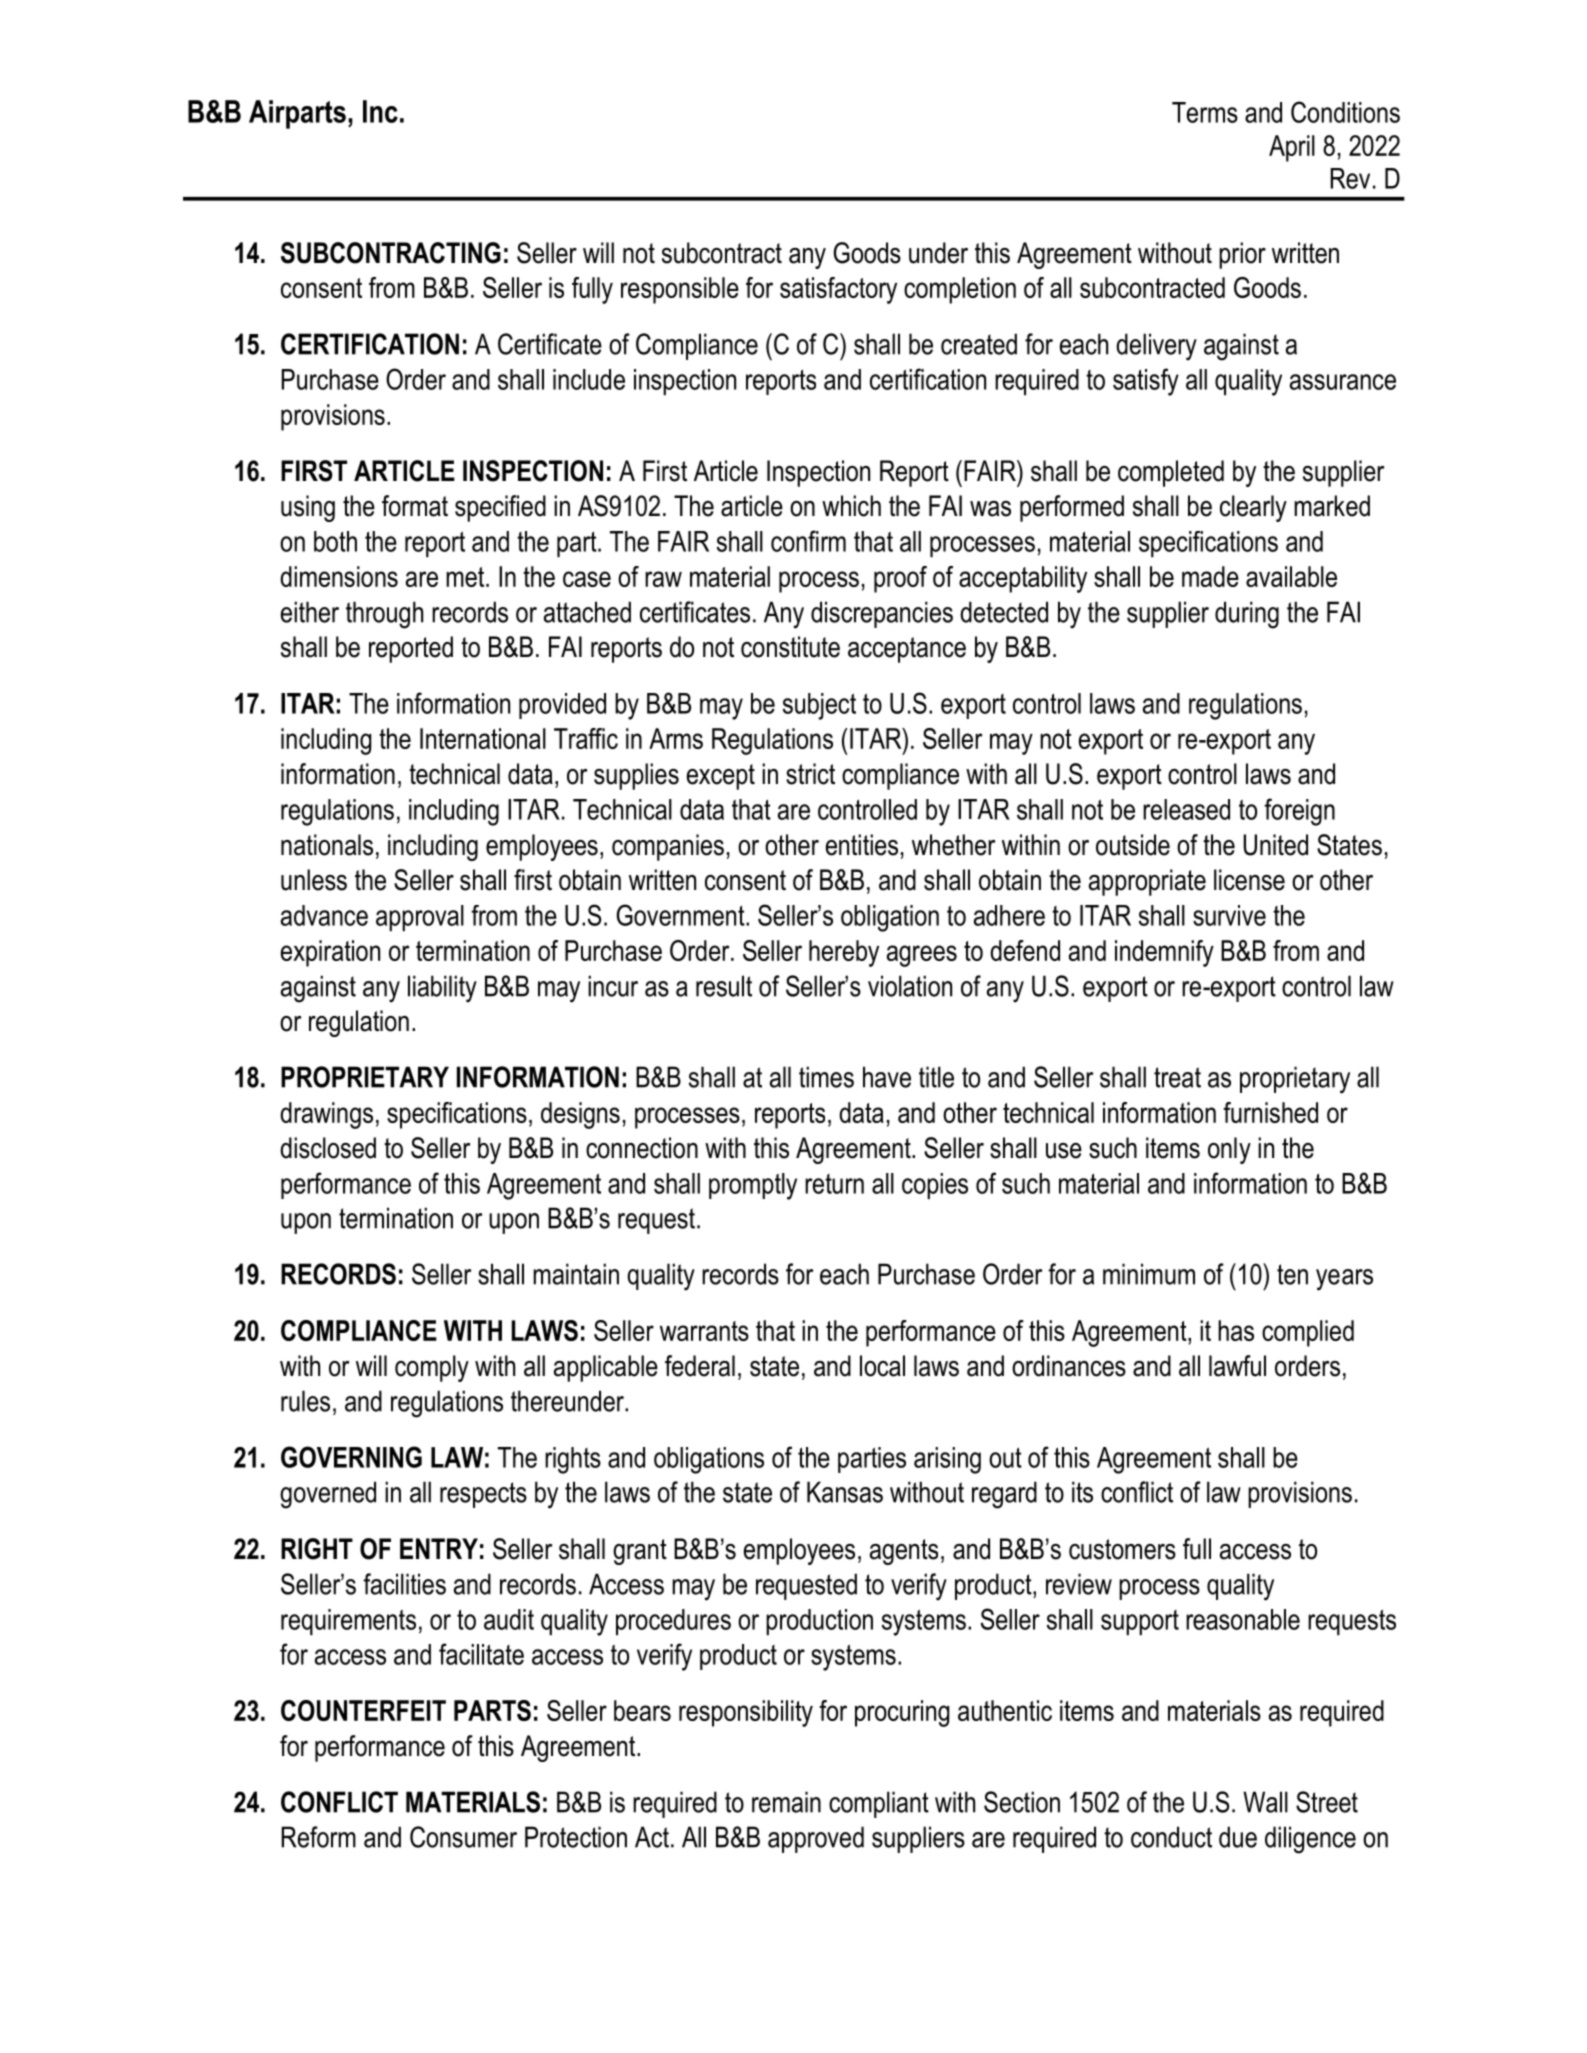 This screenshot has height=2053, width=1587. Describe the element at coordinates (680, 290) in the screenshot. I see `responsible` at that location.
